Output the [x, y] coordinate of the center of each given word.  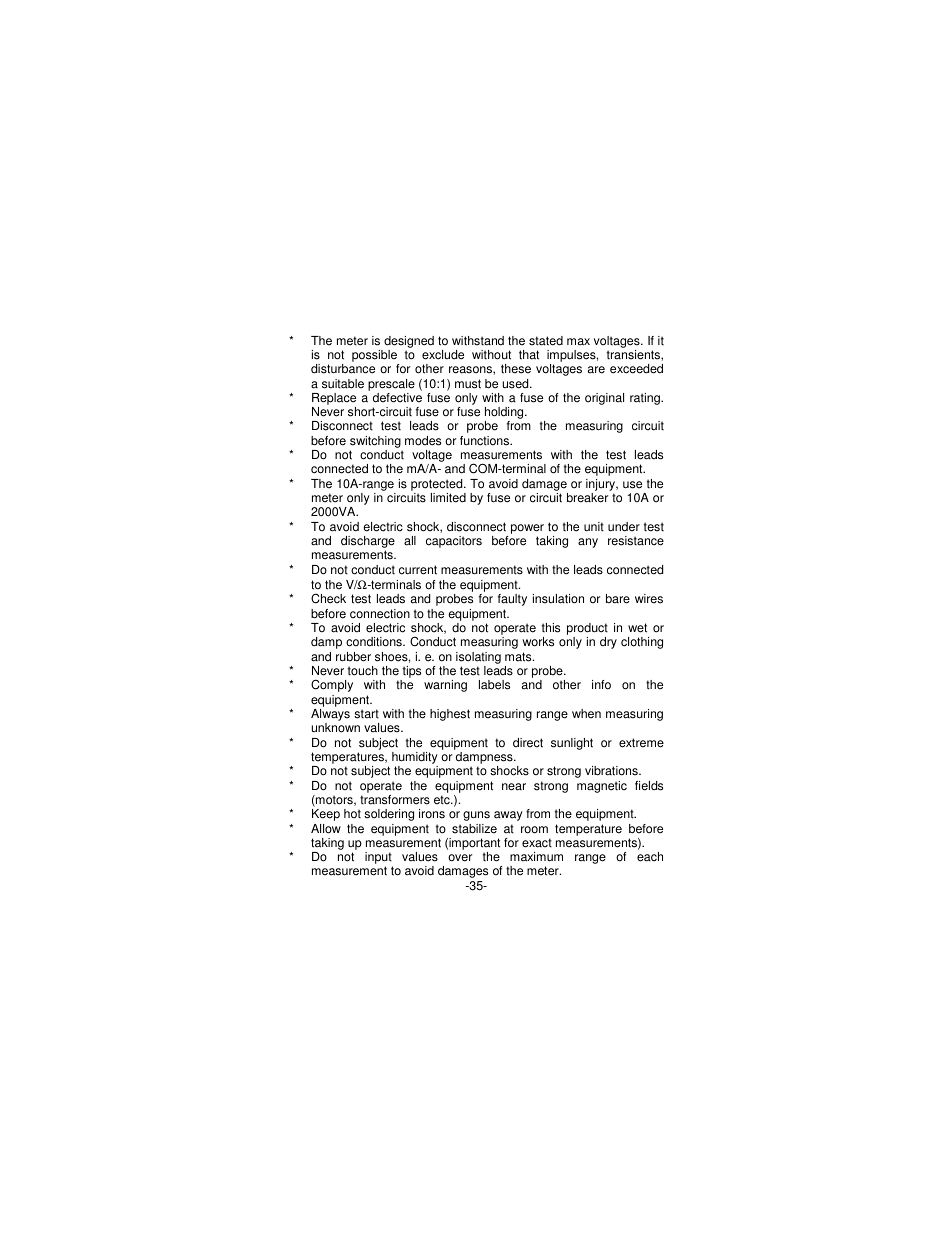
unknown [336, 728]
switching [376, 443]
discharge [368, 543]
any [588, 543]
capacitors [454, 542]
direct [528, 743]
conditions [375, 642]
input [379, 859]
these [516, 369]
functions [486, 441]
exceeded [636, 369]
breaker [587, 498]
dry [608, 643]
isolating [478, 658]
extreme [641, 743]
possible [375, 357]
